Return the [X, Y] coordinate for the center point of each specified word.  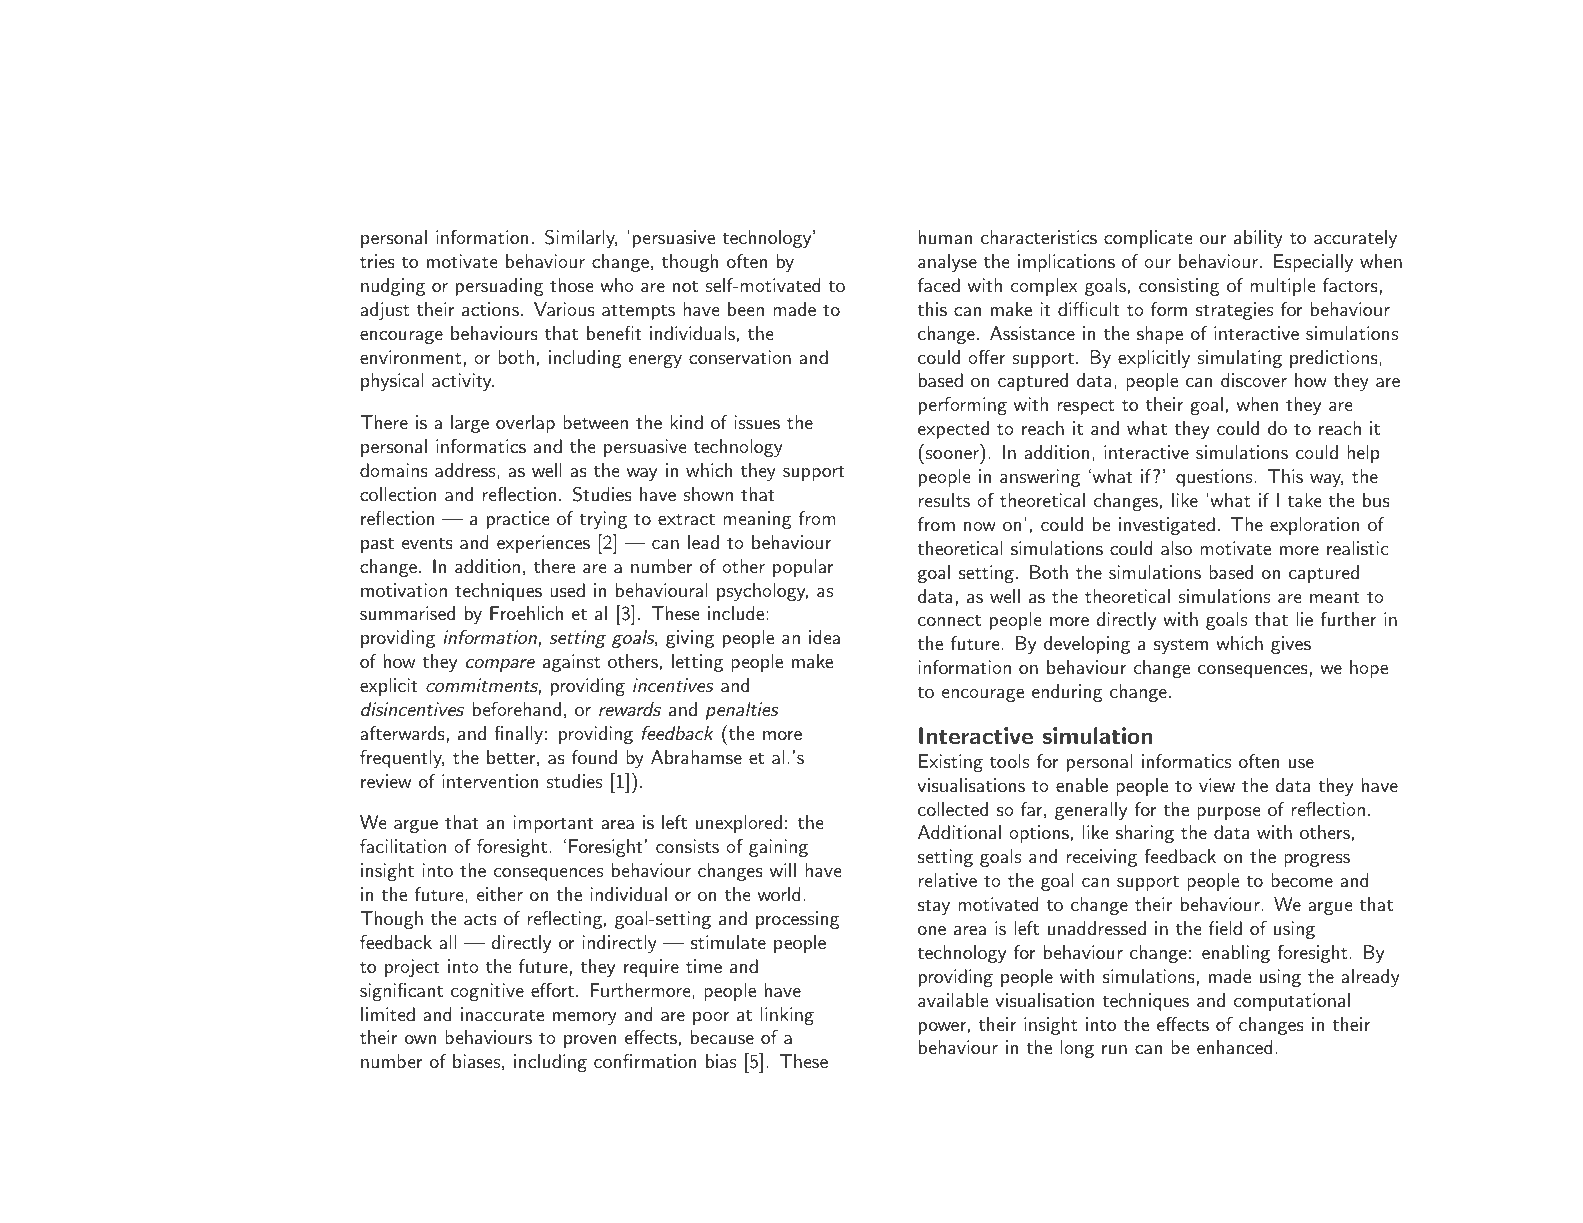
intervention [490, 781]
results [944, 500]
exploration [1314, 526]
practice [518, 520]
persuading [500, 287]
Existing [951, 763]
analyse [947, 263]
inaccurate [502, 1014]
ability [1258, 239]
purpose [1228, 813]
